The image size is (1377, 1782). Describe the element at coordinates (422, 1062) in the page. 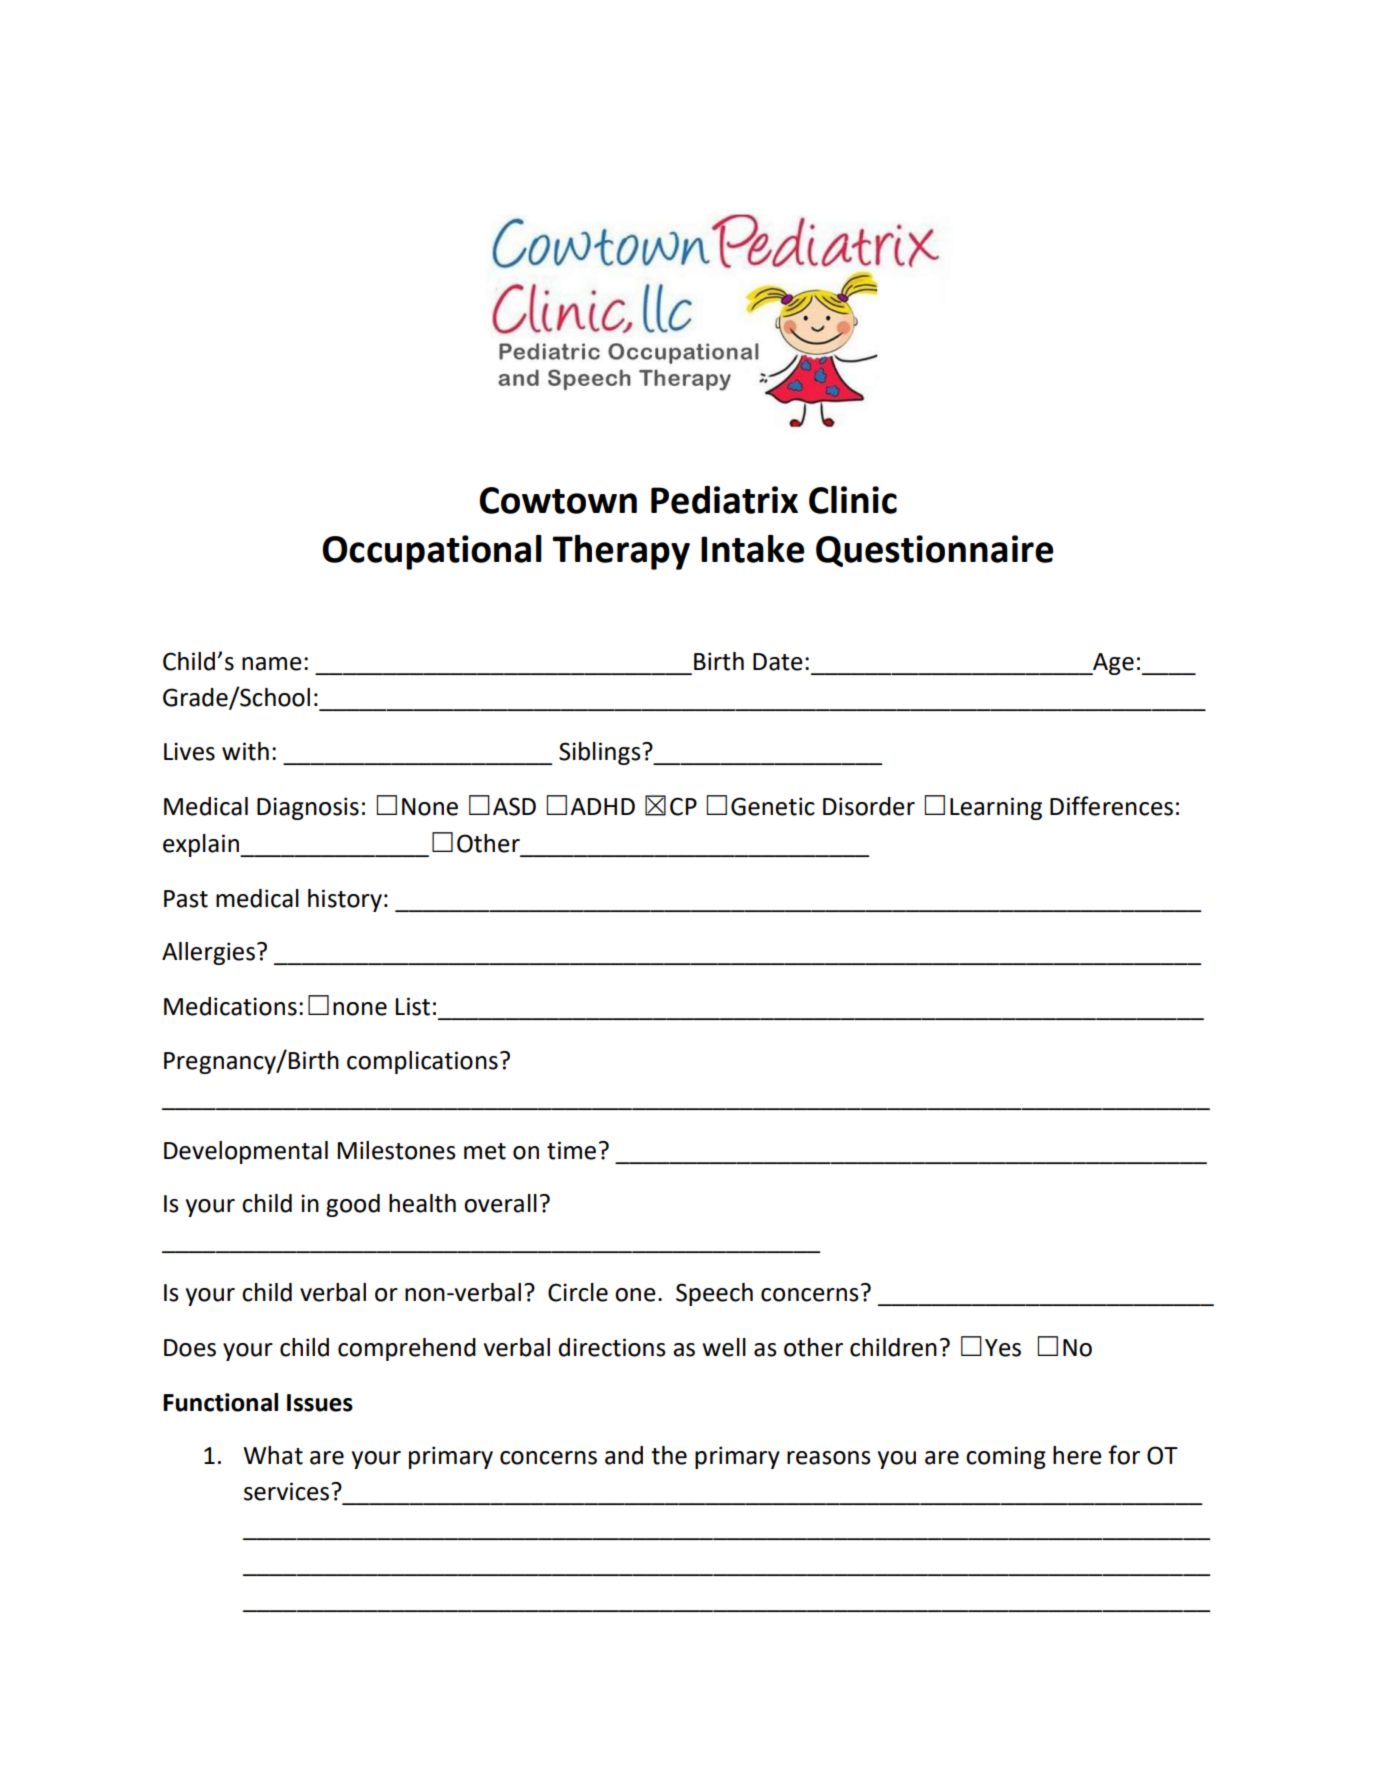

I see `complications` at that location.
